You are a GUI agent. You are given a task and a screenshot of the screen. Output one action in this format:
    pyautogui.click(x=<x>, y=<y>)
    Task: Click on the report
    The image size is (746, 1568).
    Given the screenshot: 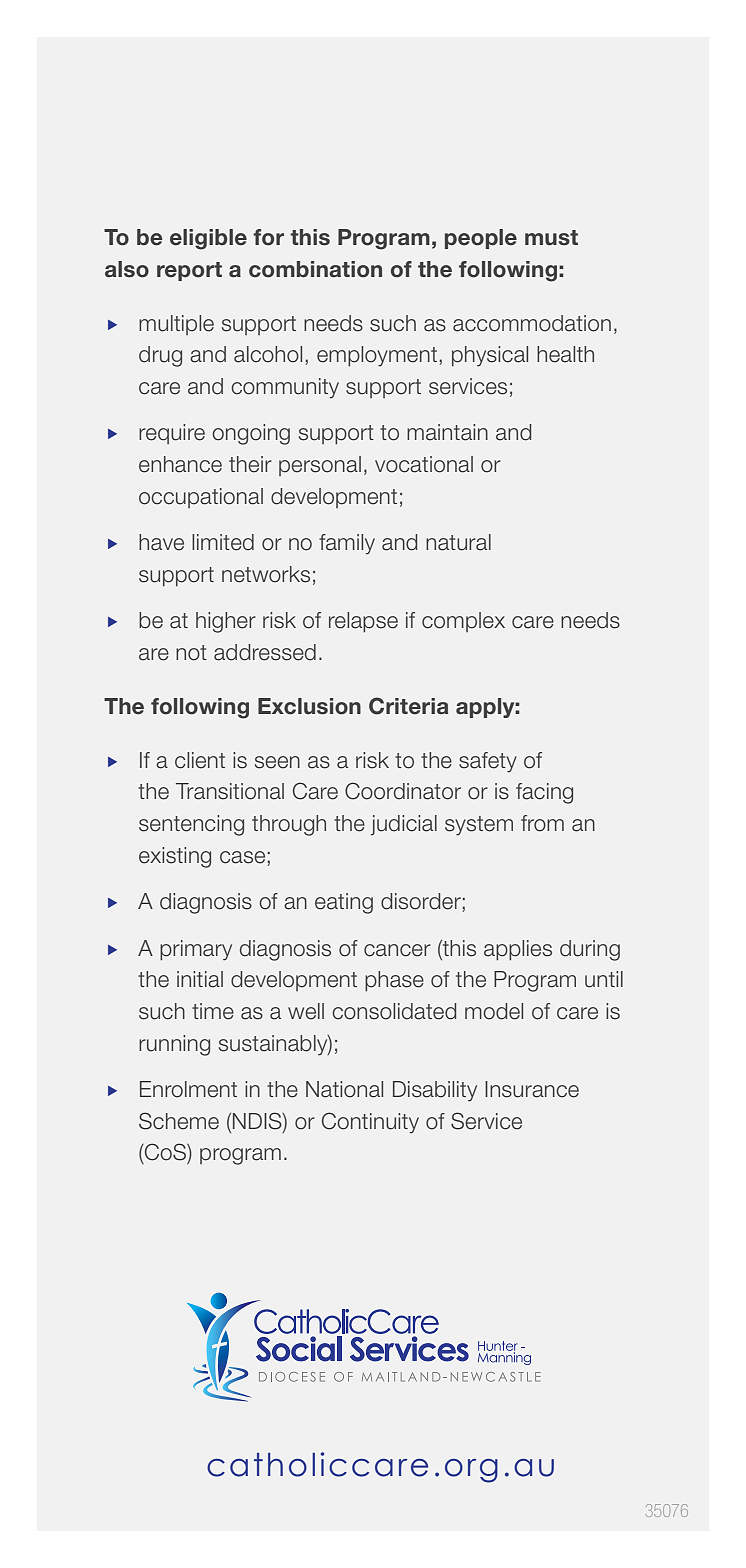 What is the action you would take?
    pyautogui.click(x=189, y=271)
